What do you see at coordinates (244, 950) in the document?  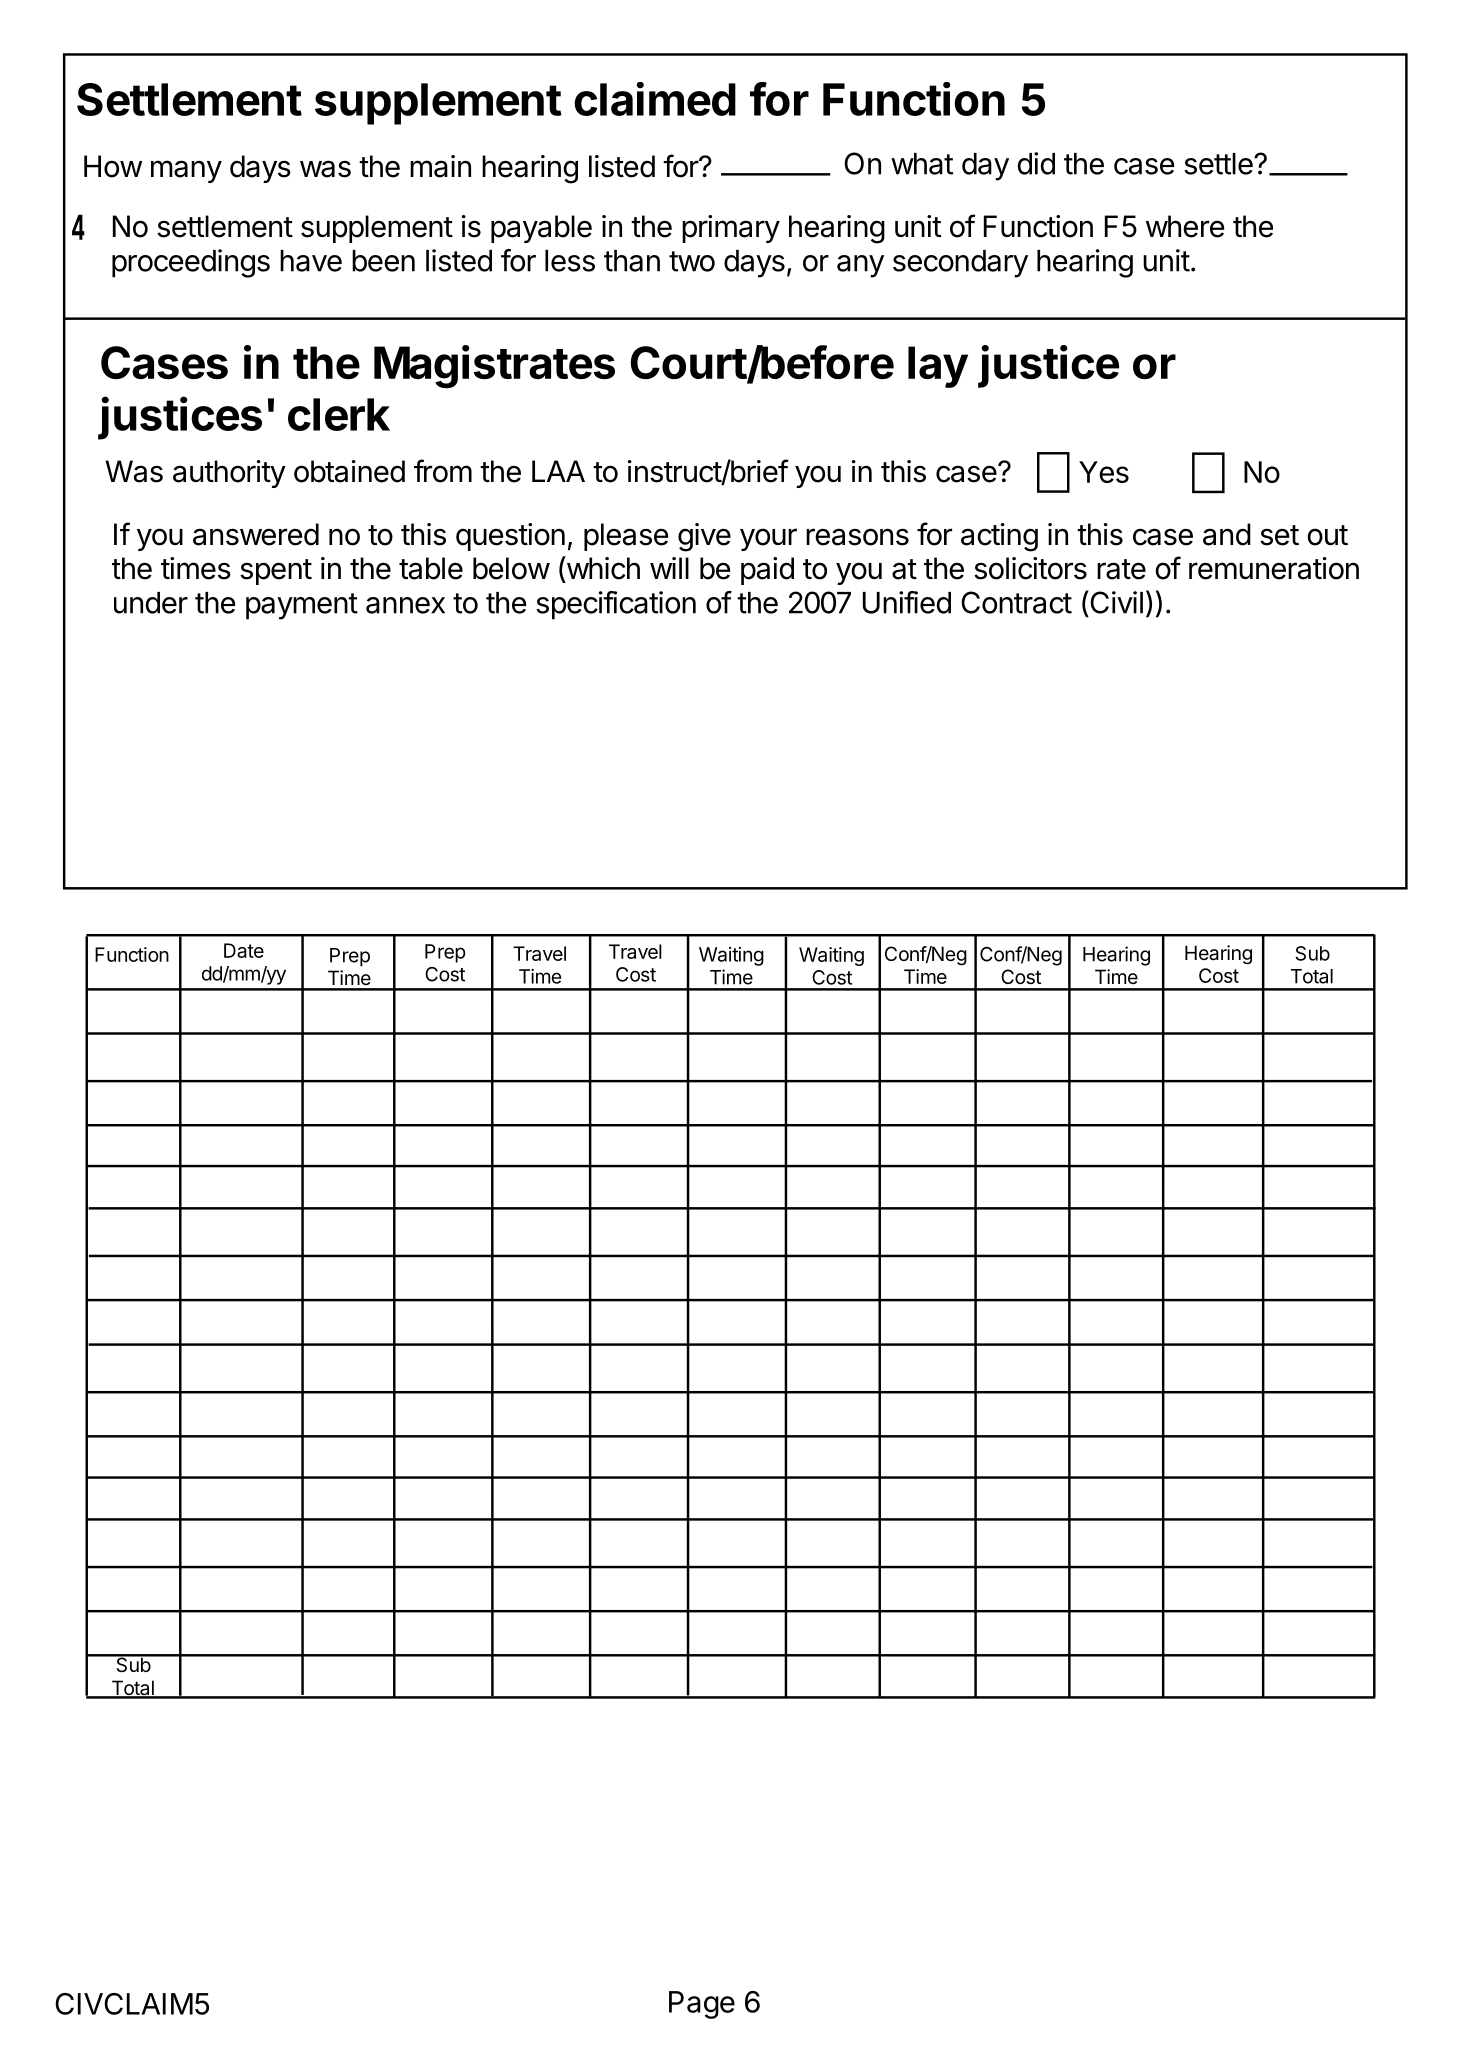 I see `Date` at bounding box center [244, 950].
